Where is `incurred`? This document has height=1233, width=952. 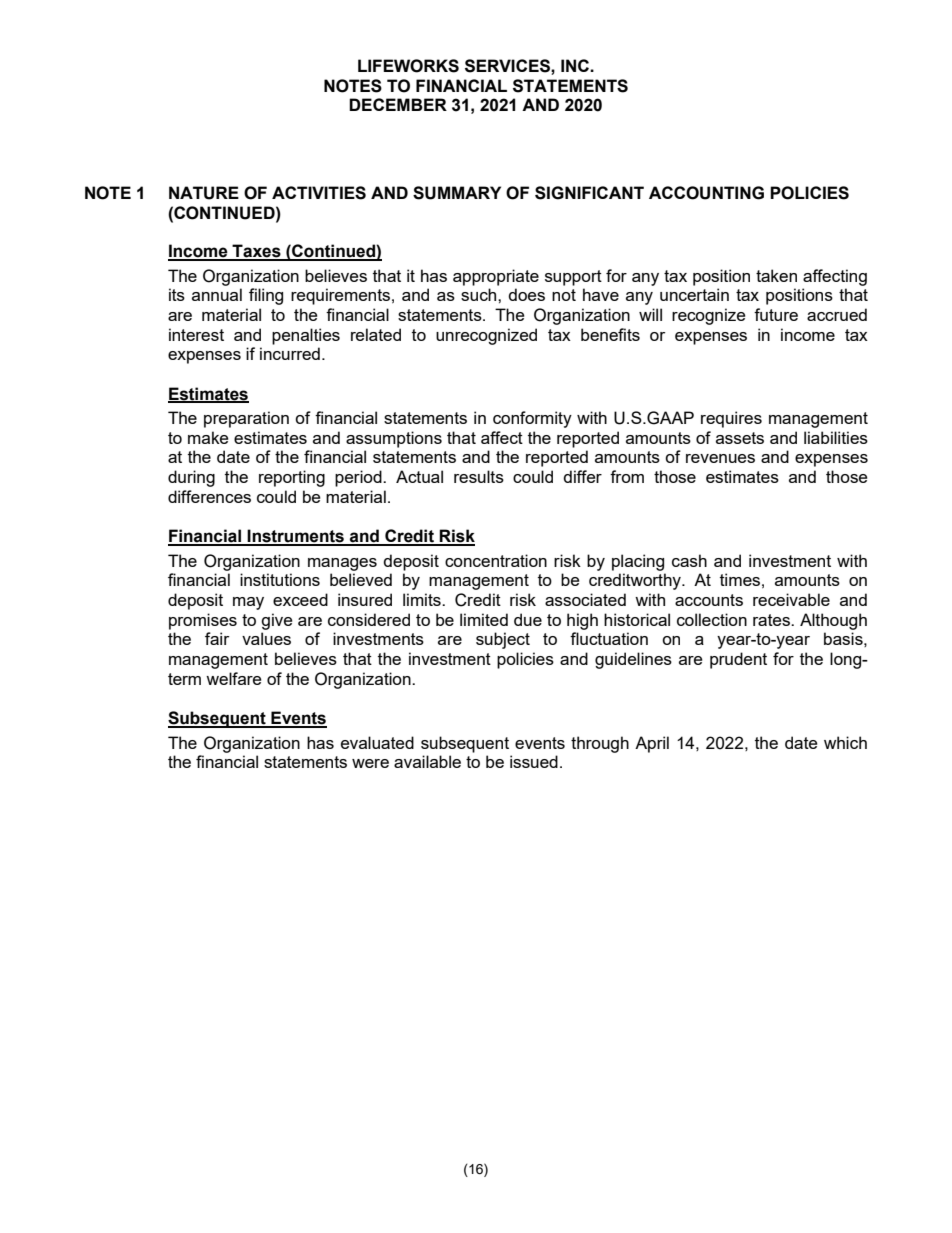
incurred is located at coordinates (290, 353).
